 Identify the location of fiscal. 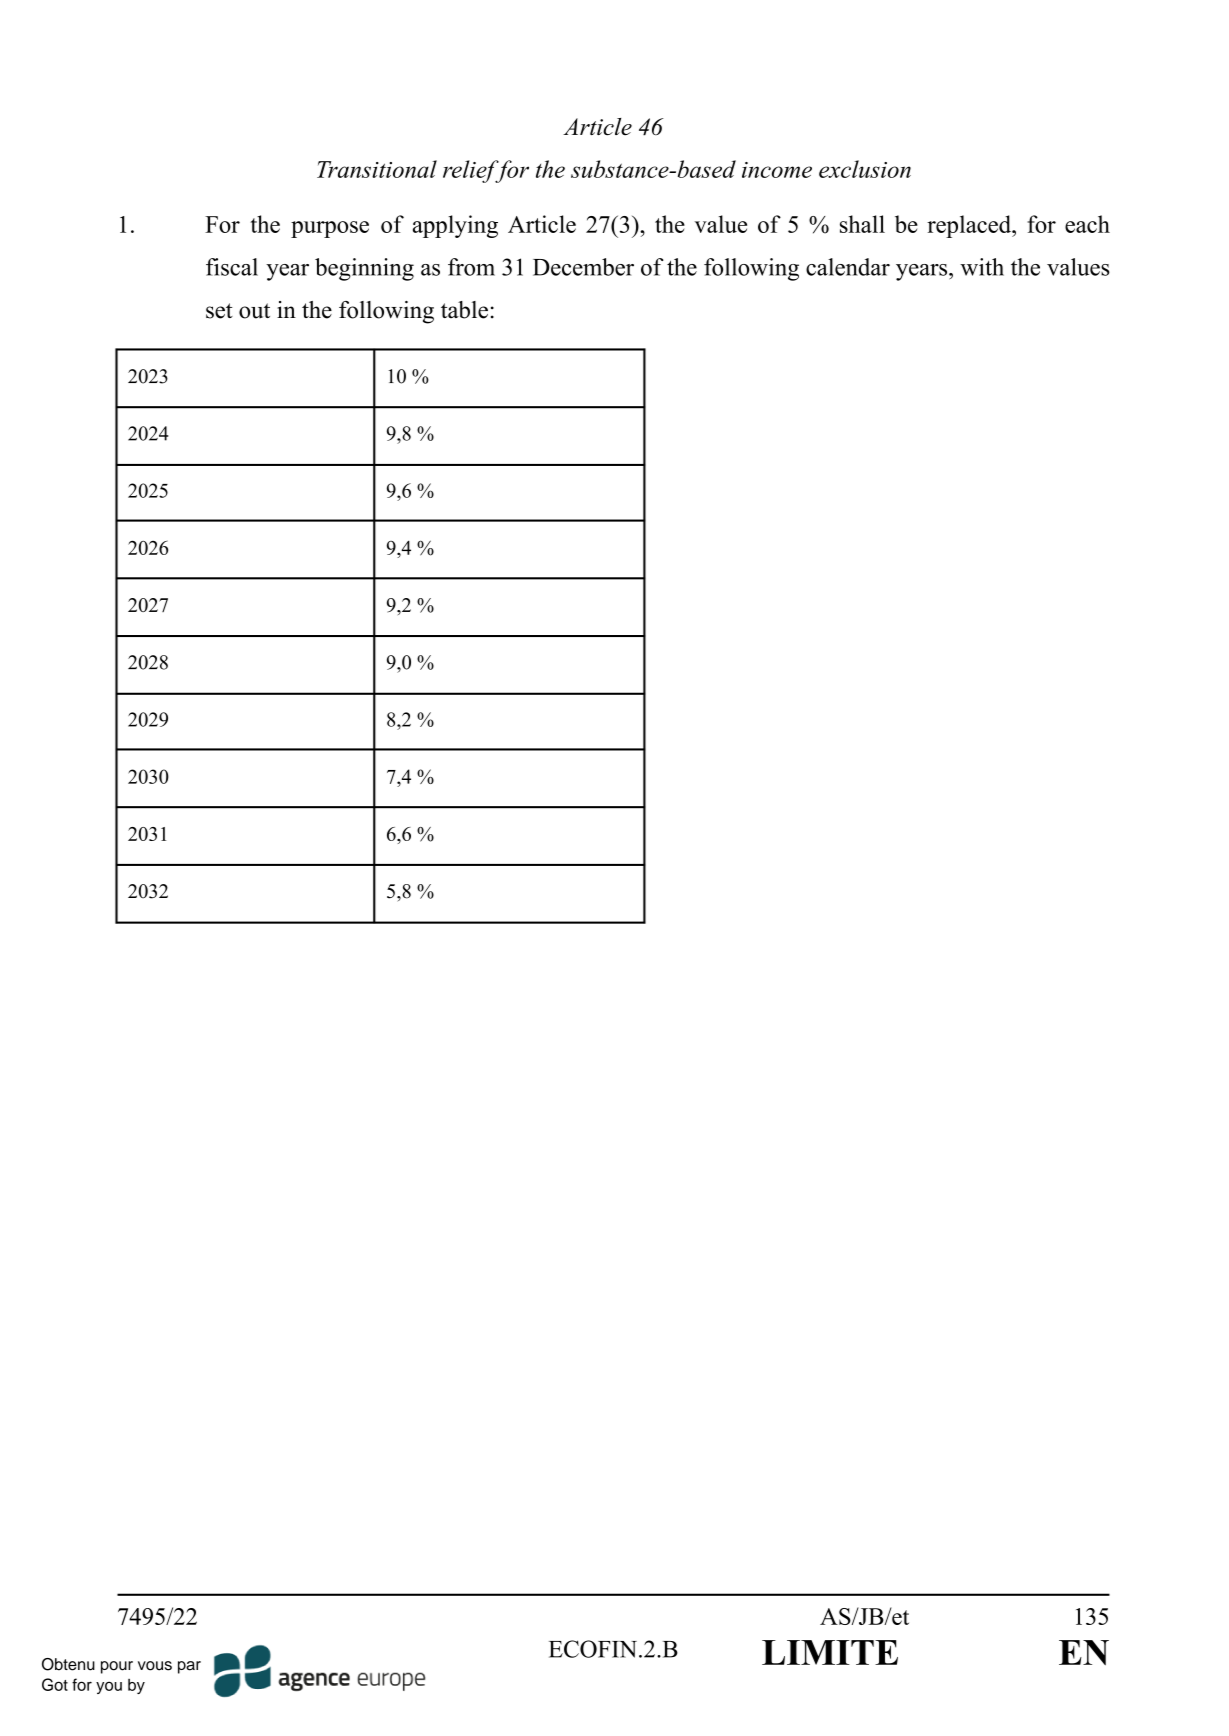
(232, 267).
